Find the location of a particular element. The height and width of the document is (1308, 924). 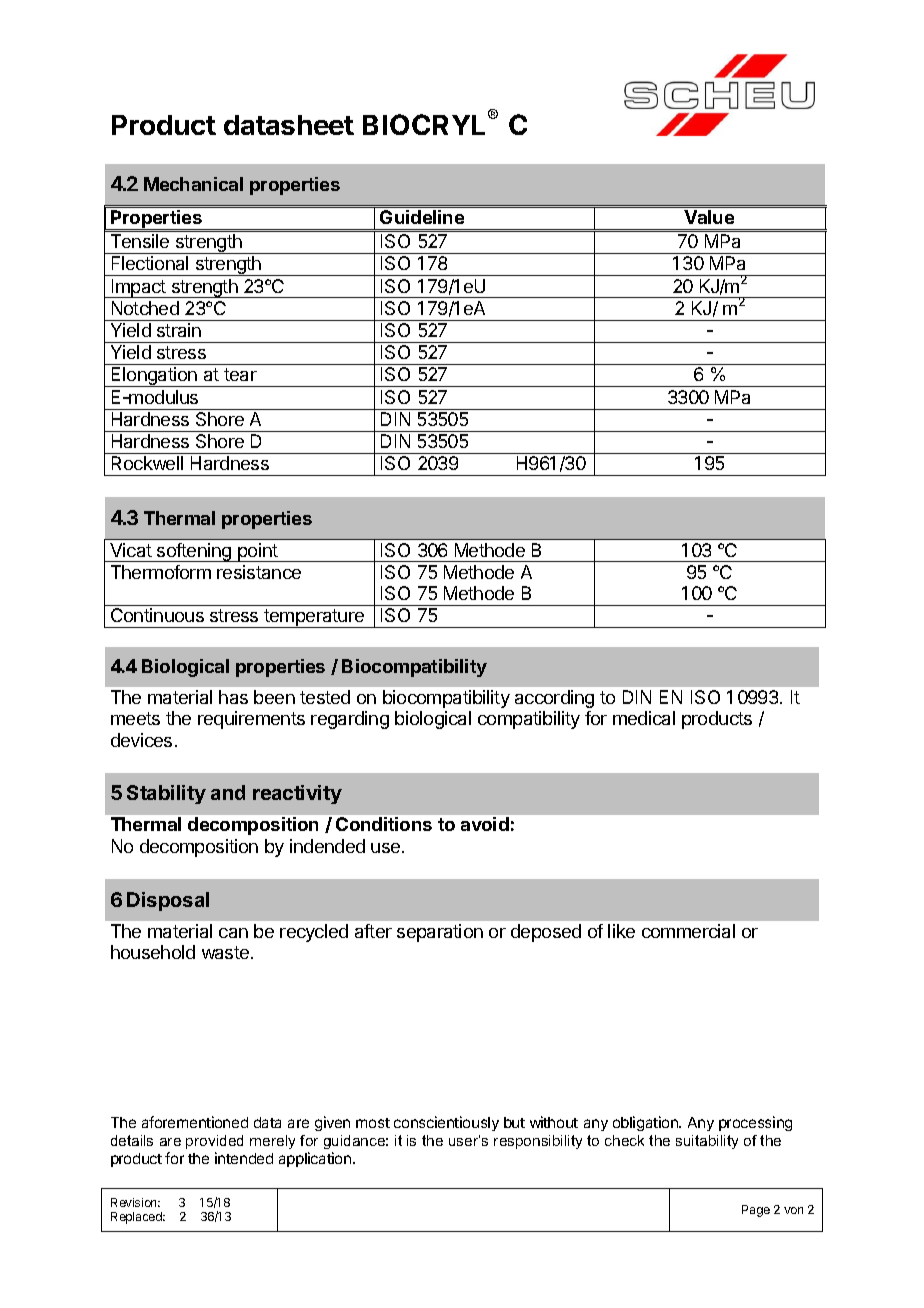

commercial is located at coordinates (688, 931).
